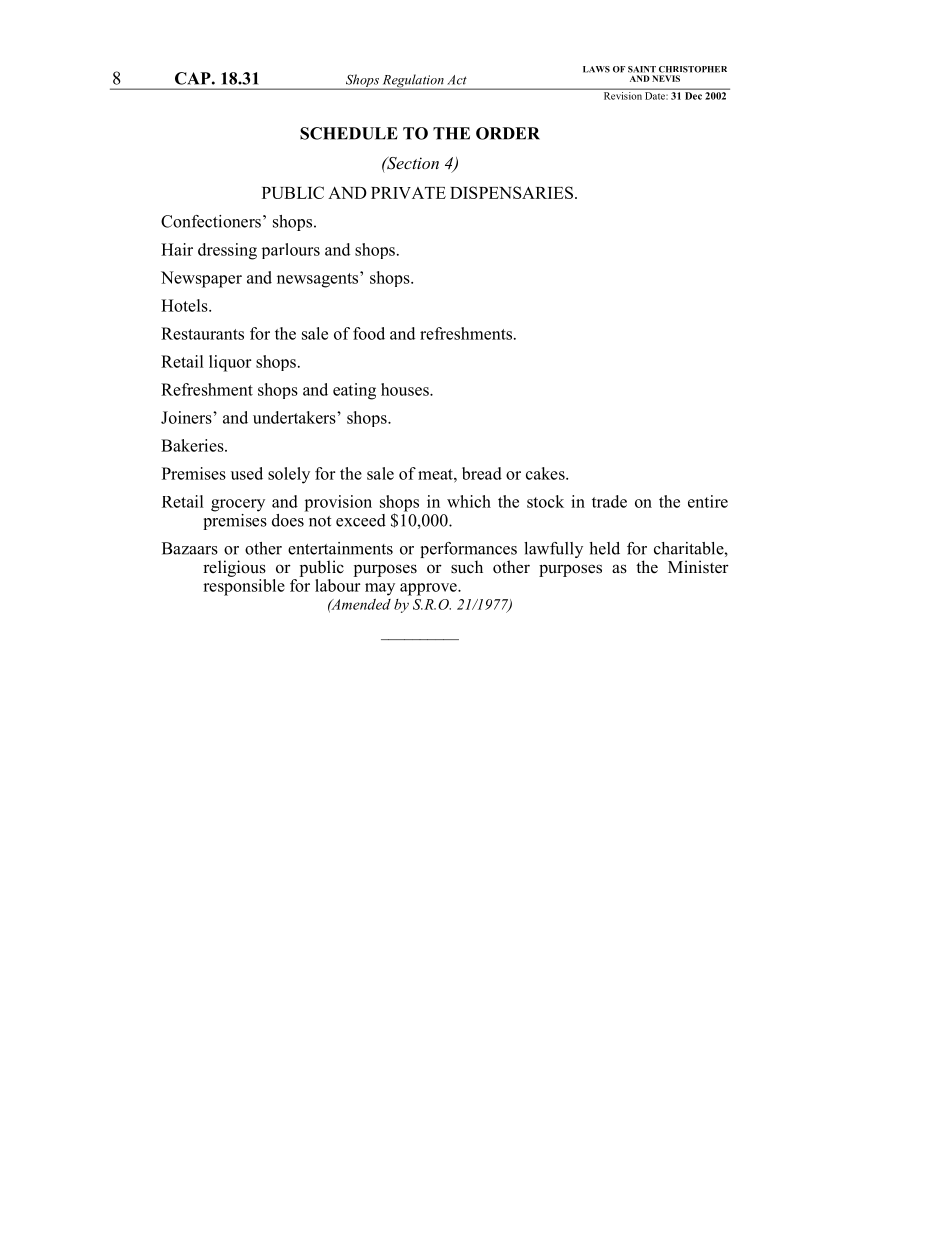 The width and height of the screenshot is (952, 1233). Describe the element at coordinates (234, 568) in the screenshot. I see `religious` at that location.
